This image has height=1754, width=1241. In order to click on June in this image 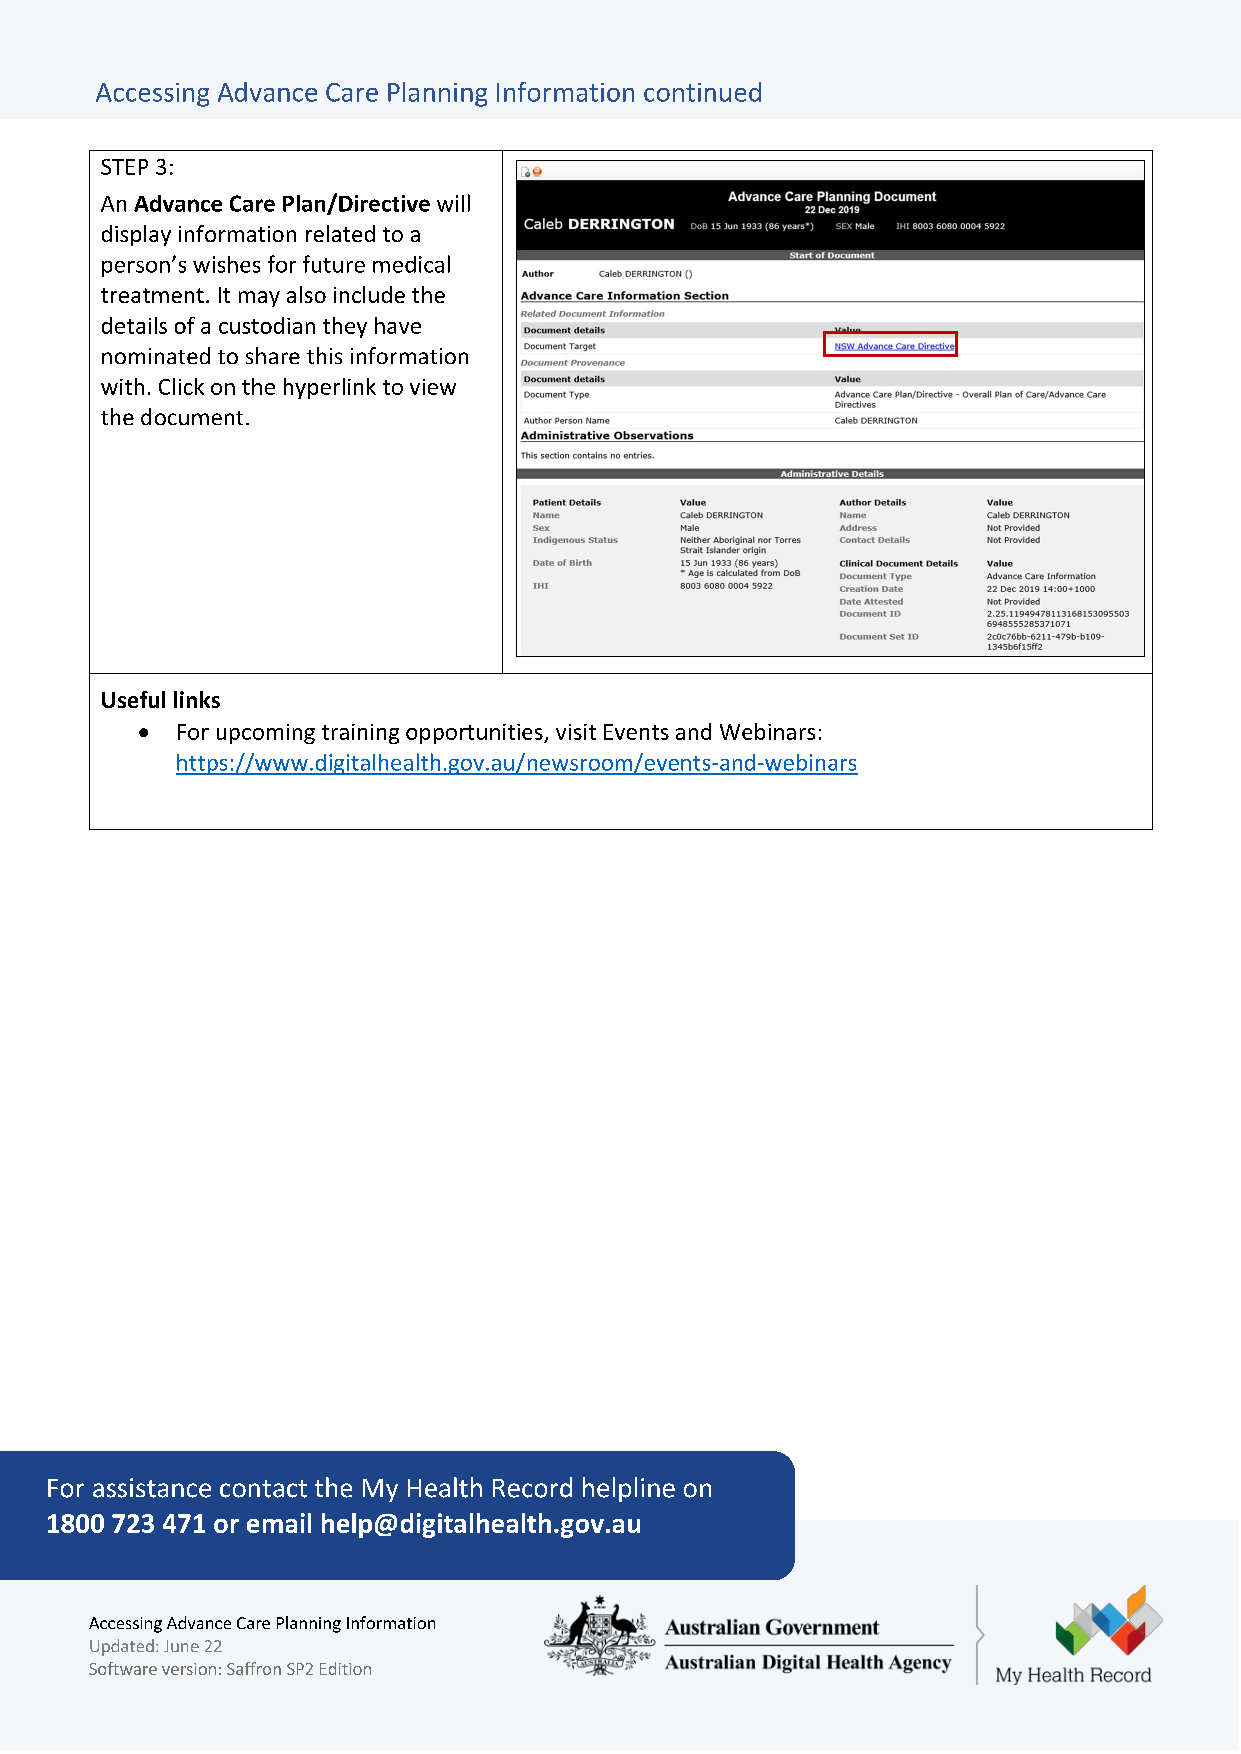, I will do `click(181, 1646)`.
